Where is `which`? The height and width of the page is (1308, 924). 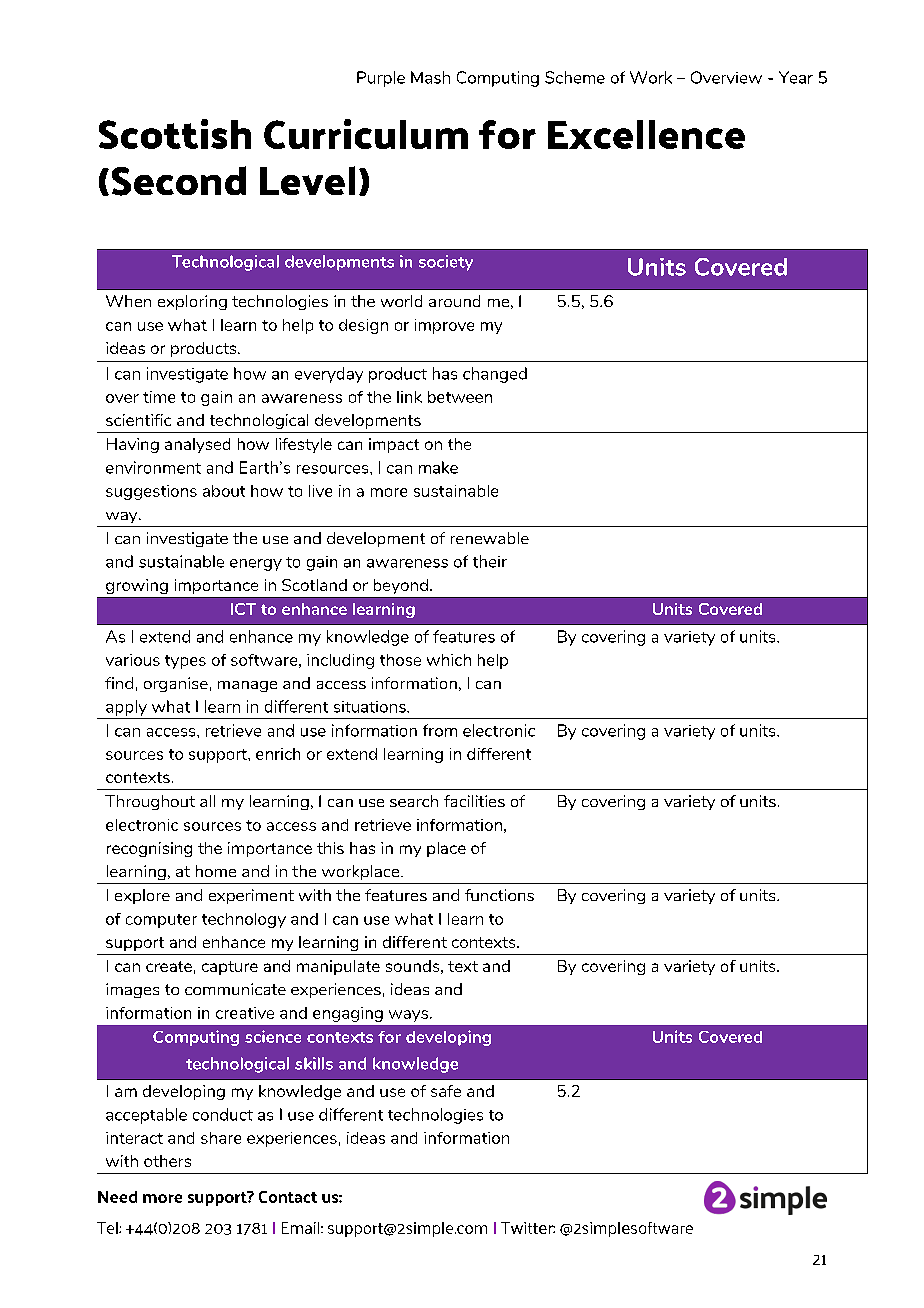
which is located at coordinates (449, 660).
